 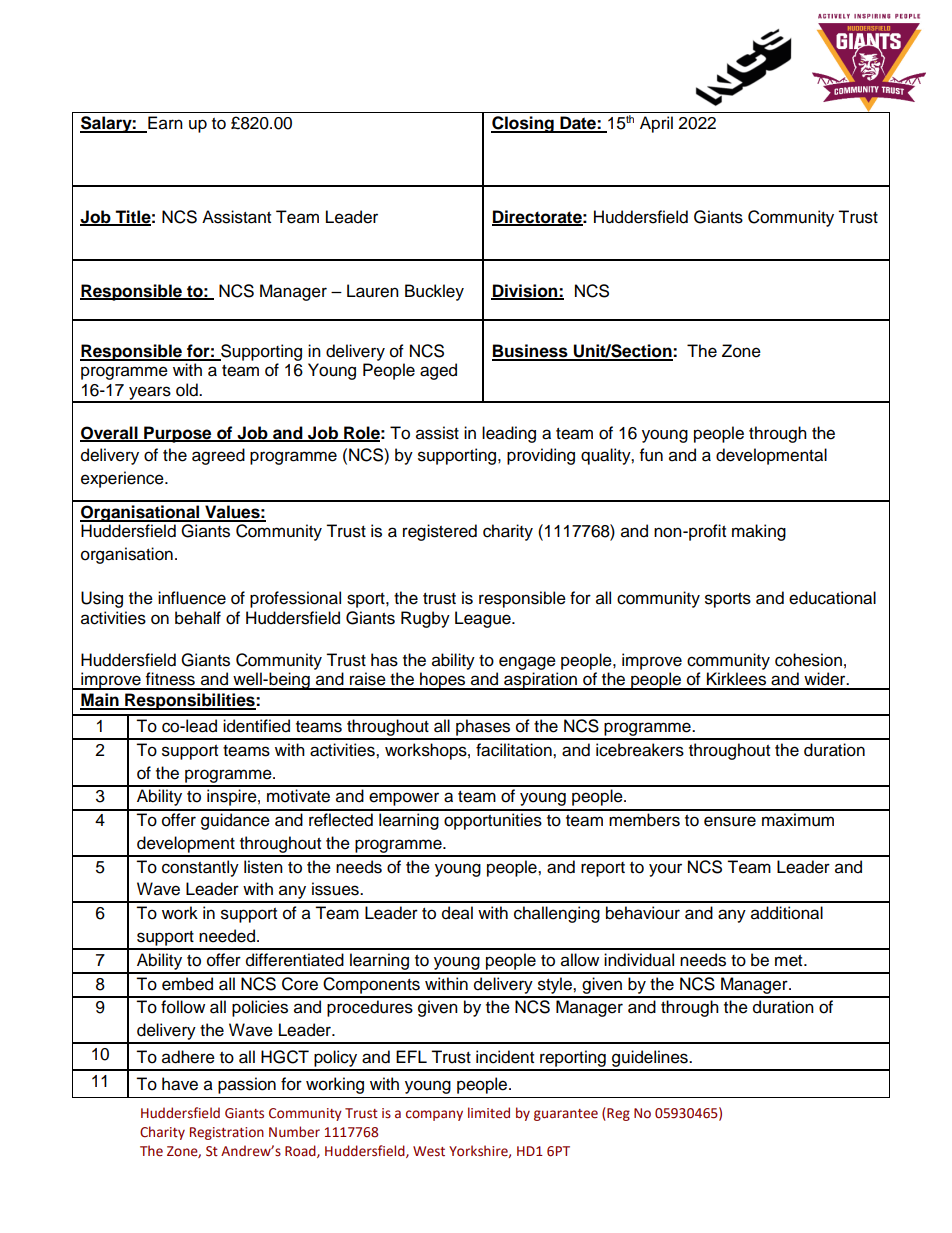 I want to click on facilitation, so click(x=515, y=750).
